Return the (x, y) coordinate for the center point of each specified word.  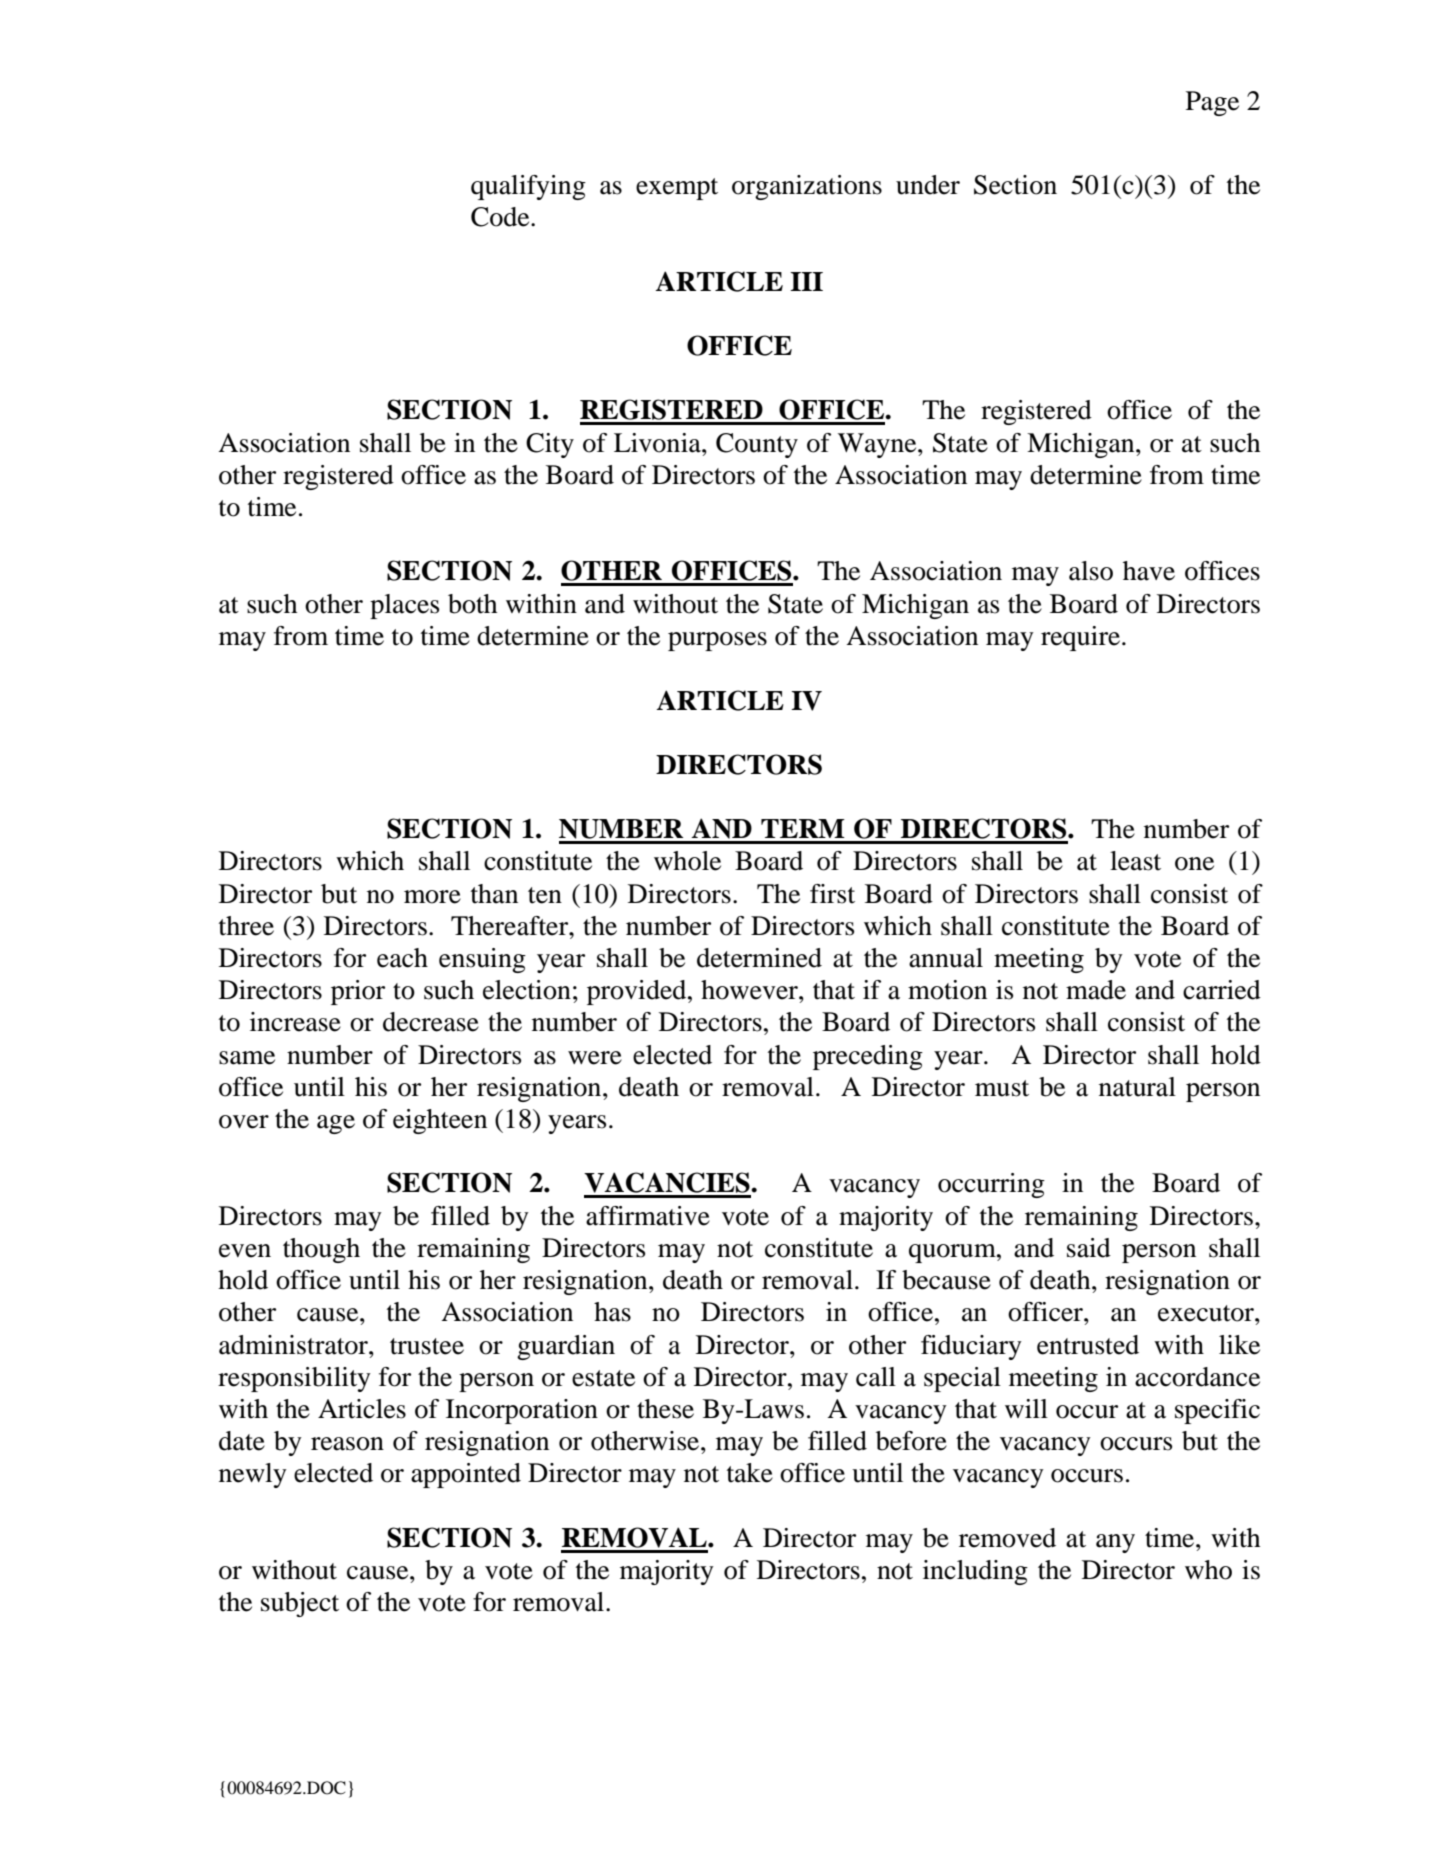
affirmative (648, 1216)
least (1135, 861)
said (1089, 1248)
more (432, 897)
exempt (677, 189)
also (1091, 571)
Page (1212, 103)
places (404, 606)
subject (300, 1604)
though (321, 1250)
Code (501, 217)
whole (687, 861)
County (757, 445)
